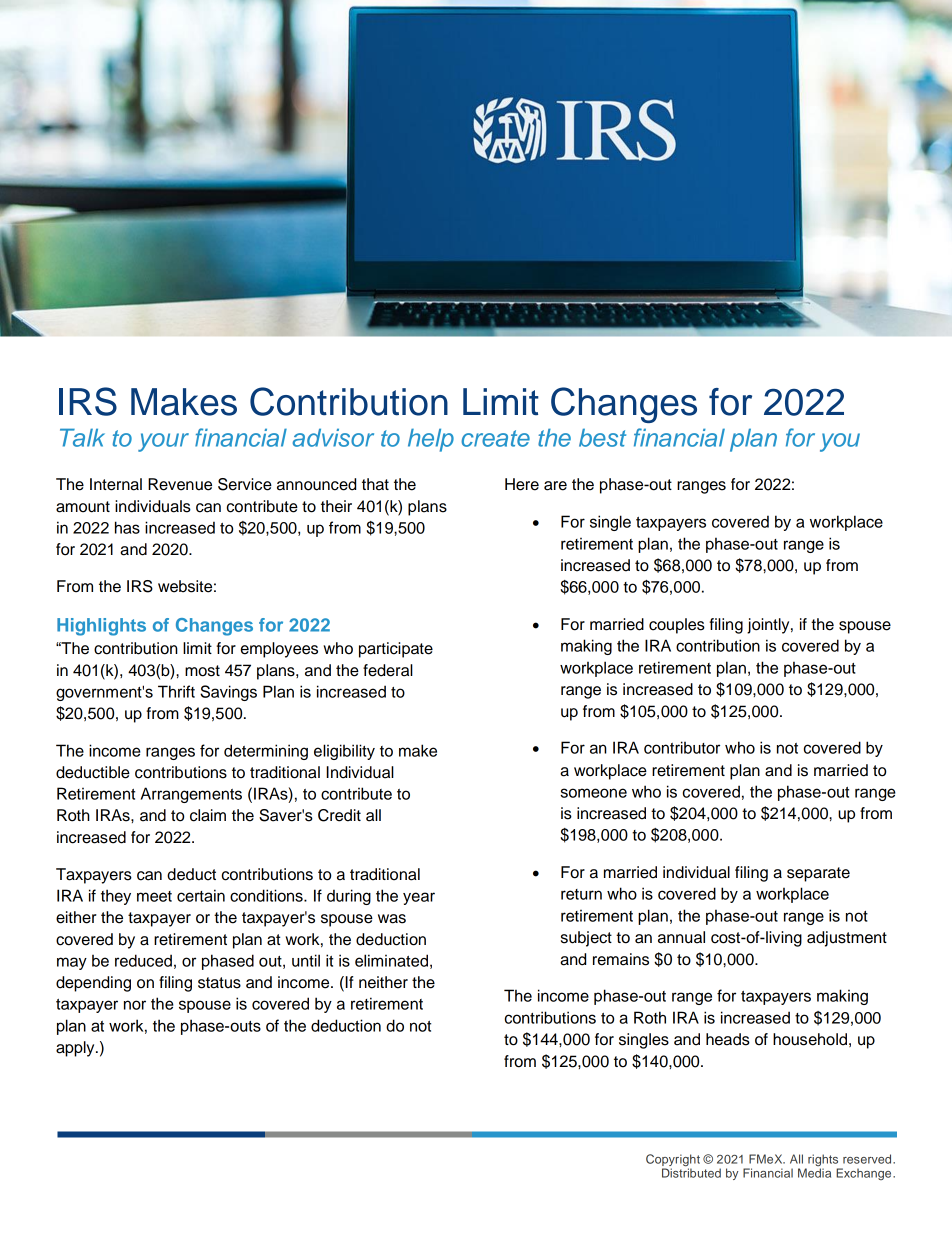 The height and width of the page is (1233, 952). What do you see at coordinates (101, 627) in the page?
I see `Highlights` at bounding box center [101, 627].
